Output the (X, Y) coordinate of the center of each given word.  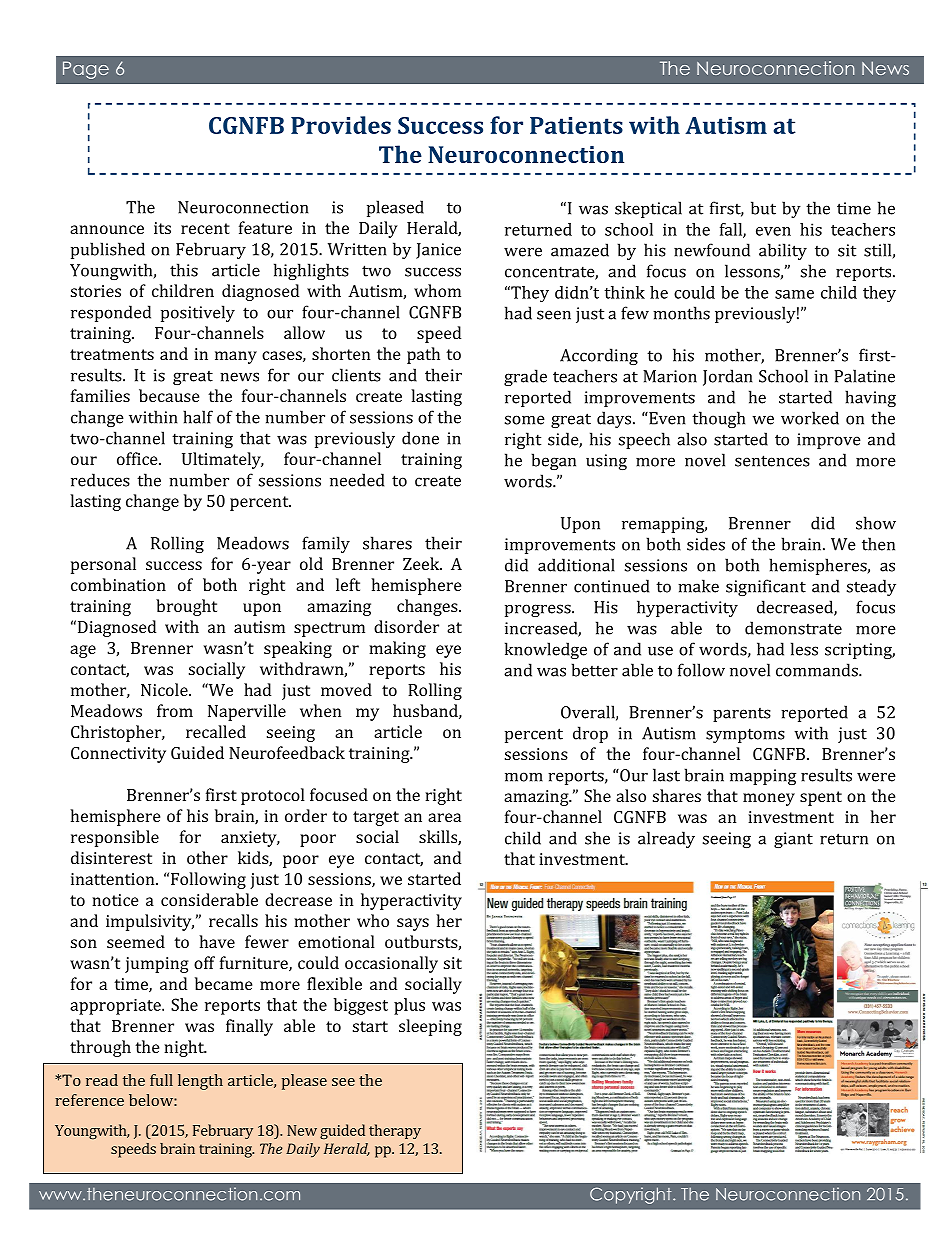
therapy (395, 1131)
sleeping (430, 1027)
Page (86, 70)
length (200, 1082)
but (763, 208)
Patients (576, 125)
